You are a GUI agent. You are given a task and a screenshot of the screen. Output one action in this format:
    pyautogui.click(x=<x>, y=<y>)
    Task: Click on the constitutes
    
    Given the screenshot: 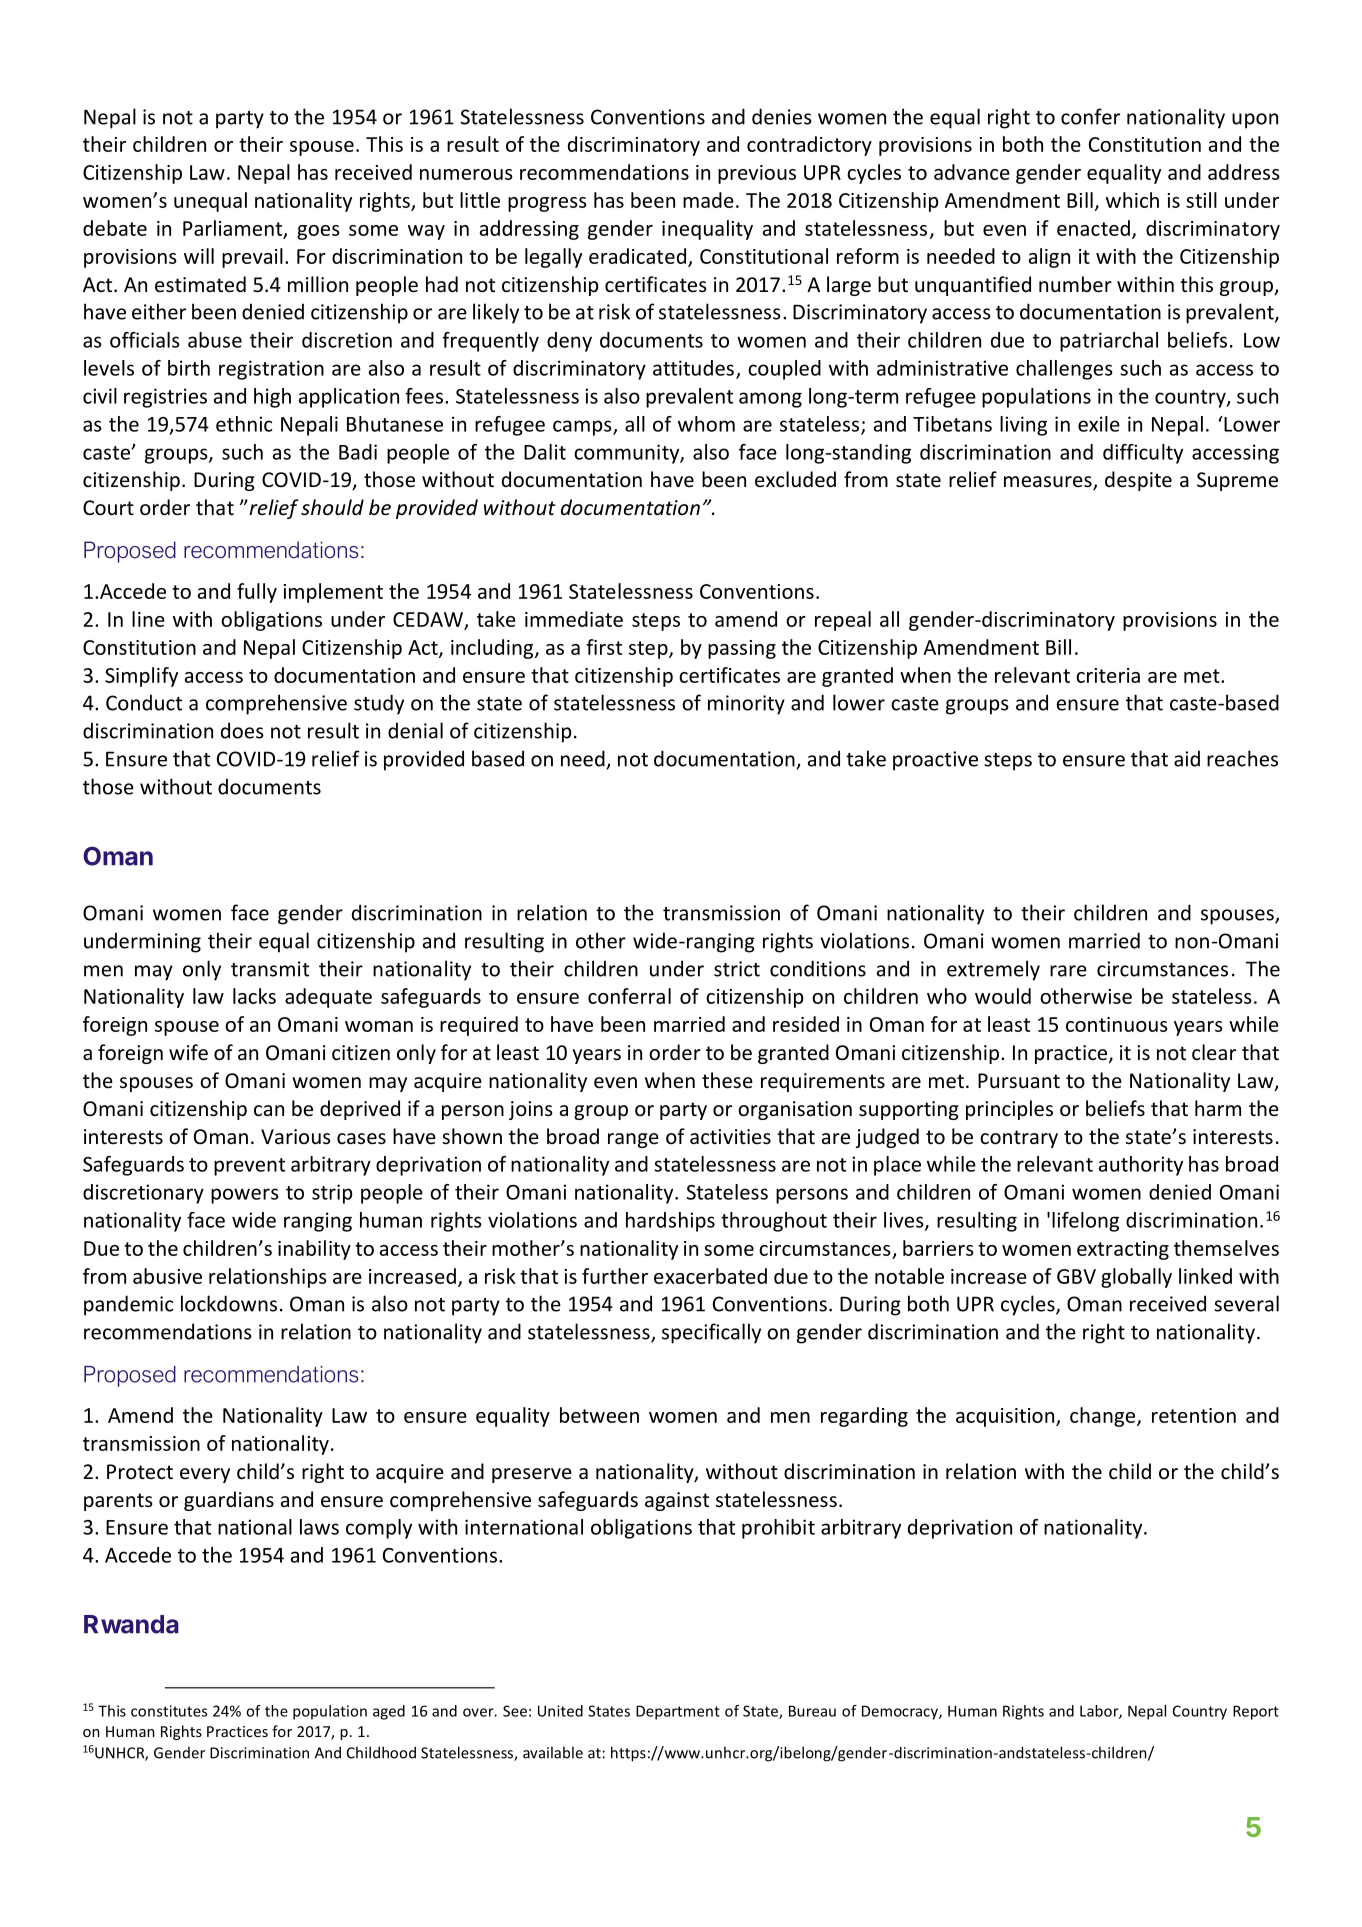 What is the action you would take?
    pyautogui.click(x=169, y=1711)
